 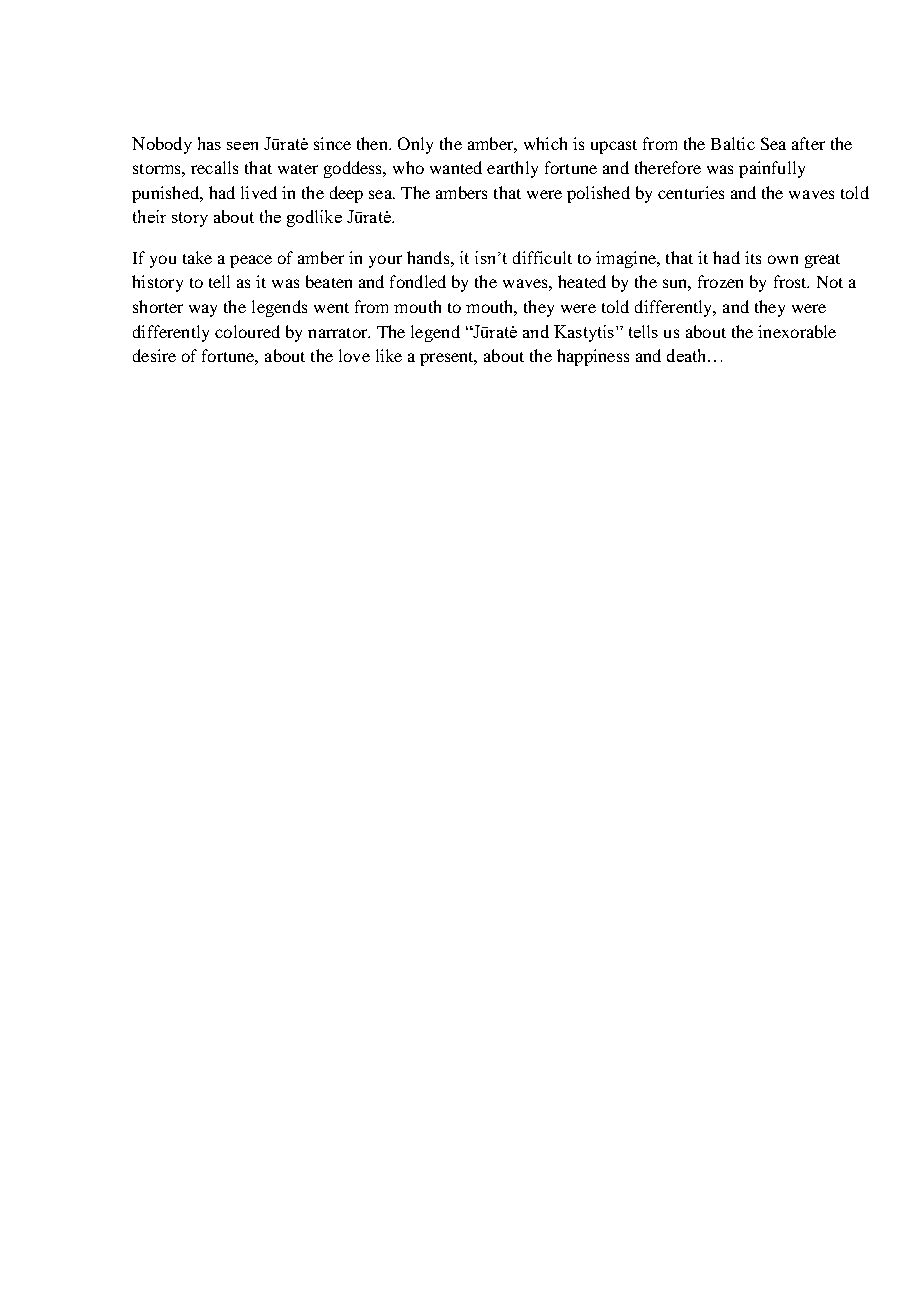 I want to click on death, so click(x=688, y=355).
